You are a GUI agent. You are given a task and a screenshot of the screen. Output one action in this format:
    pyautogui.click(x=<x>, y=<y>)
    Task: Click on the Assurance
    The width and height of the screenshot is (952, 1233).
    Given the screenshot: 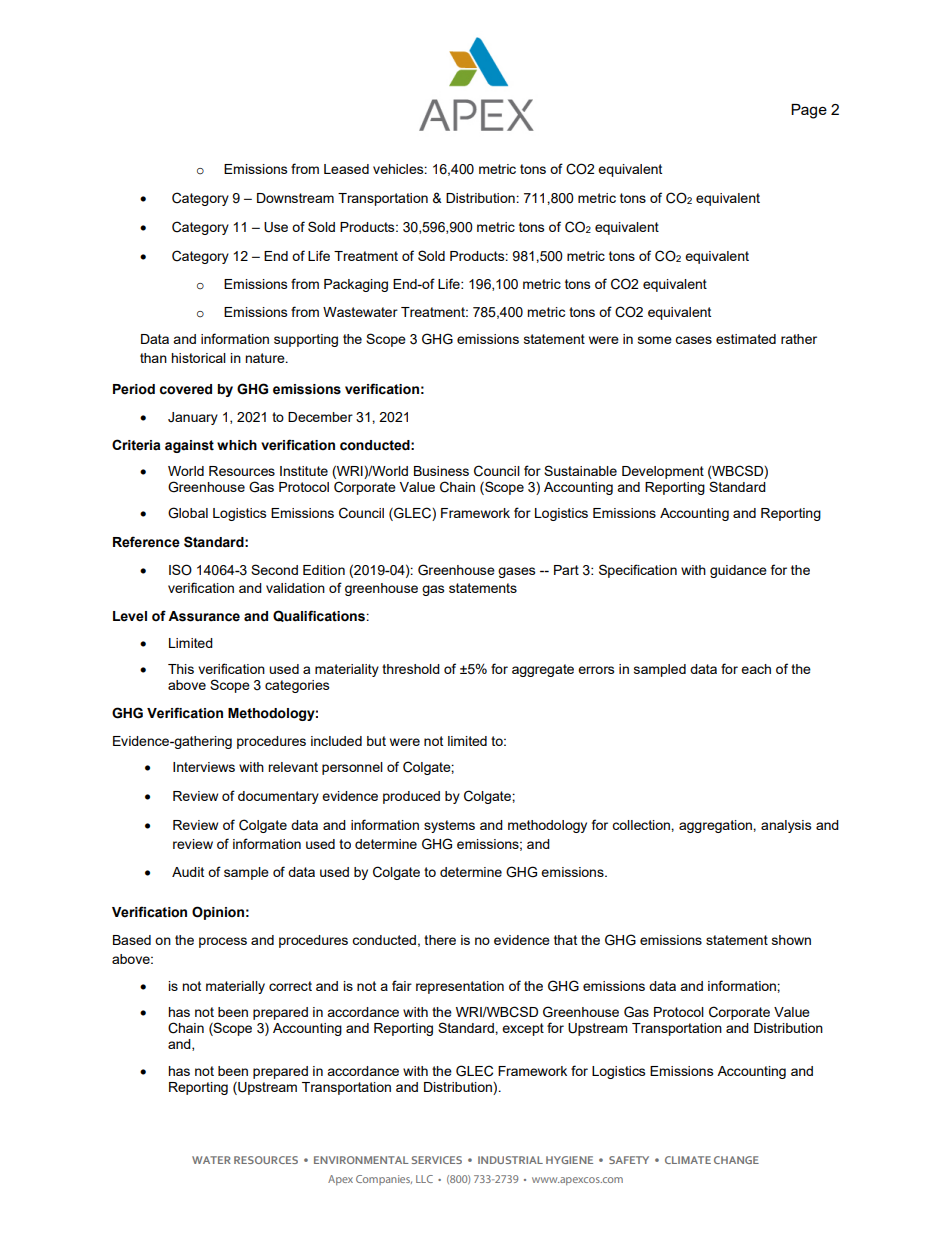 What is the action you would take?
    pyautogui.click(x=204, y=616)
